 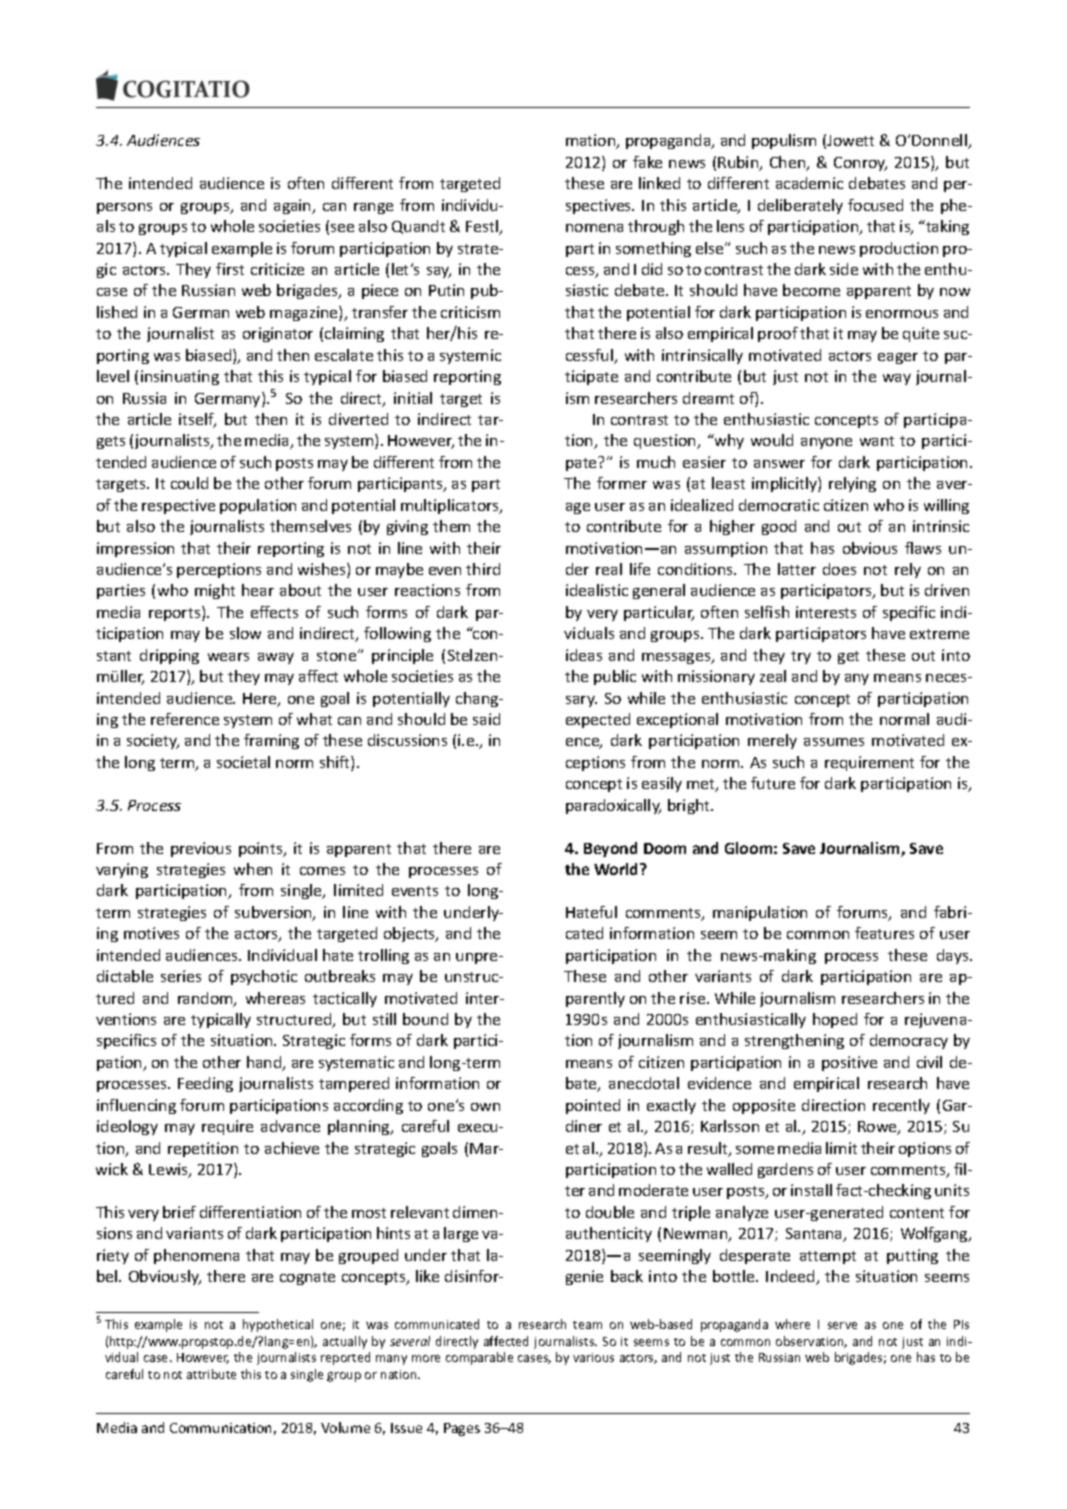 What do you see at coordinates (842, 1325) in the screenshot?
I see `serve` at bounding box center [842, 1325].
